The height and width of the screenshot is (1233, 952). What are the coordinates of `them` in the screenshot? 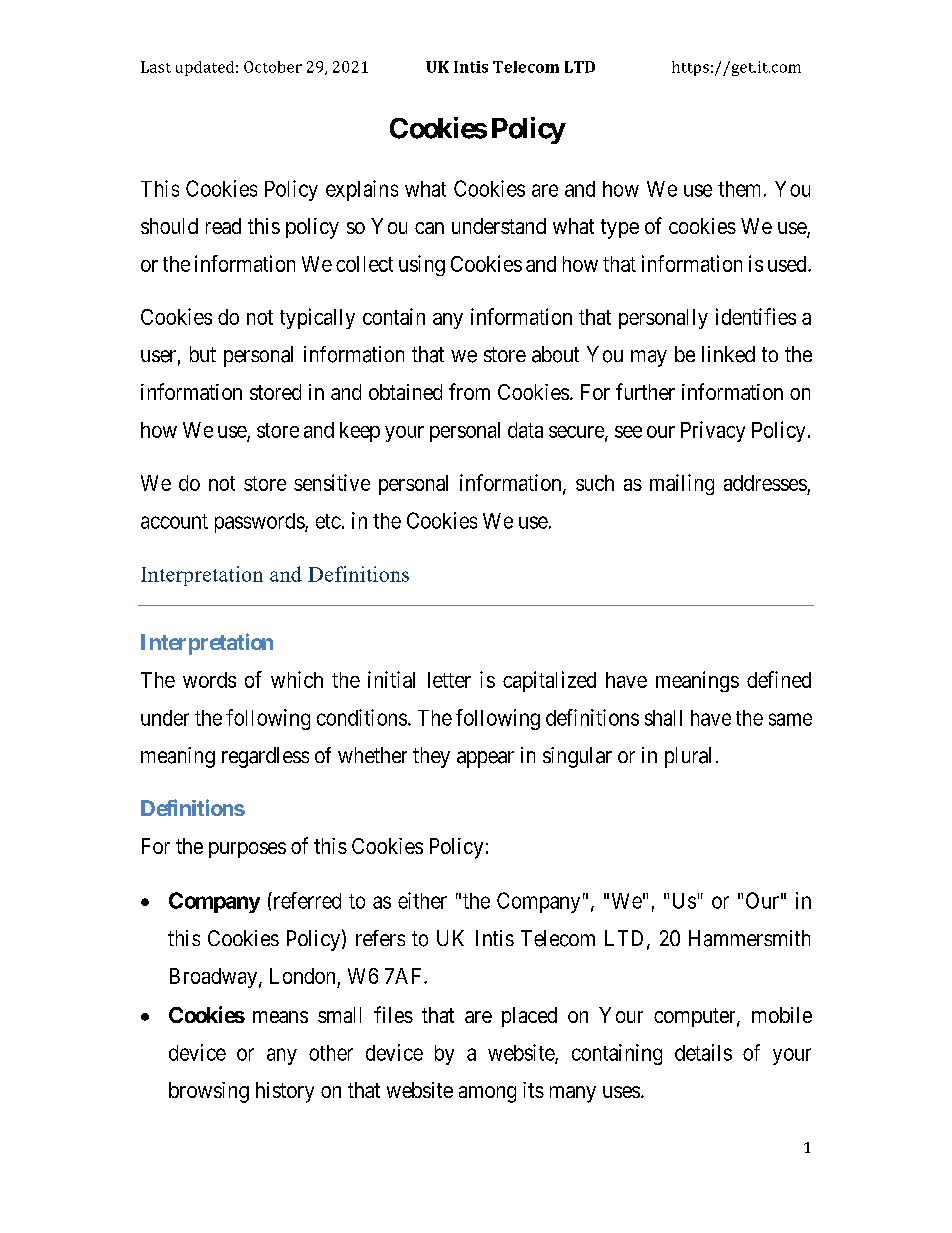 It's located at (739, 189).
